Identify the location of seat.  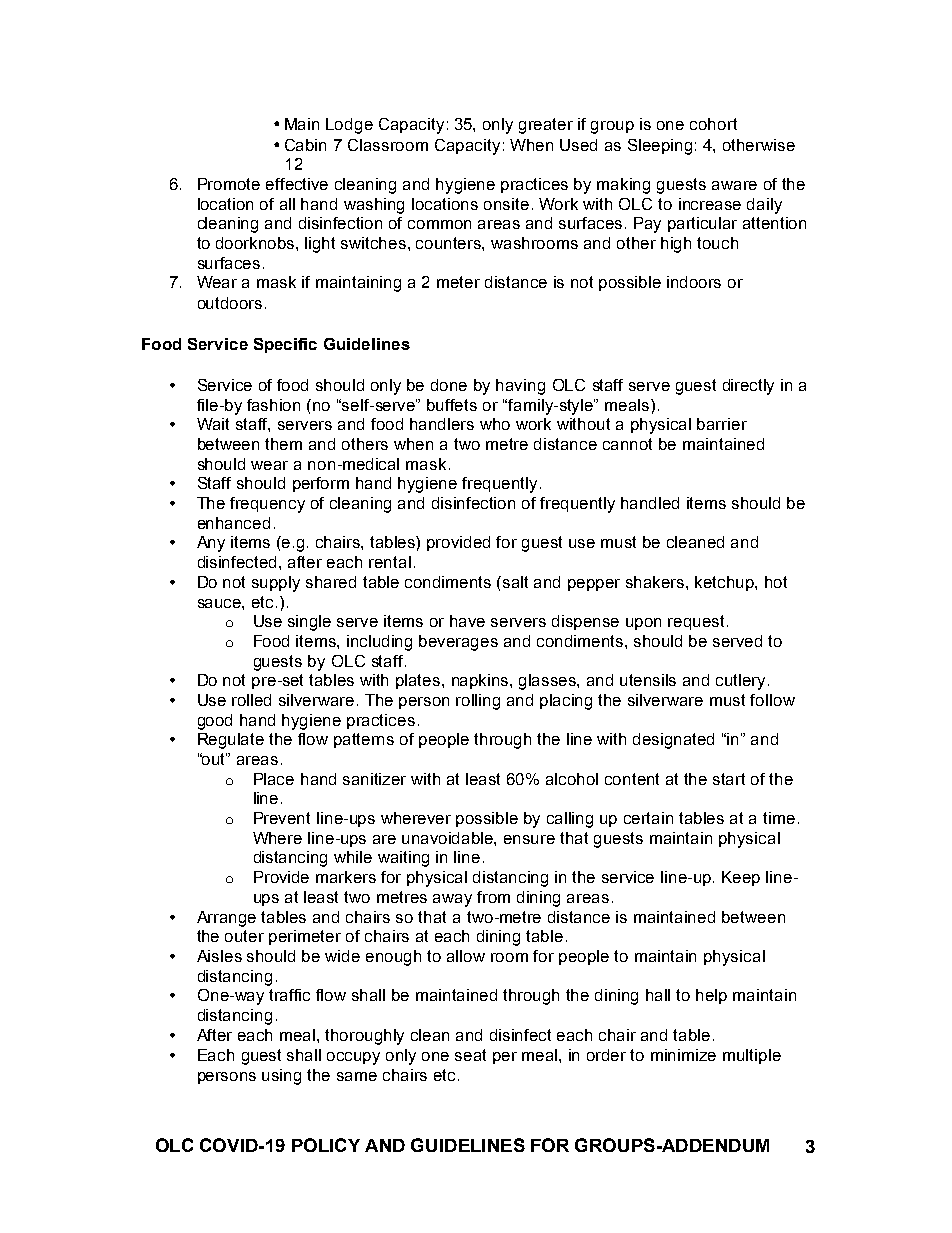
(470, 1055).
